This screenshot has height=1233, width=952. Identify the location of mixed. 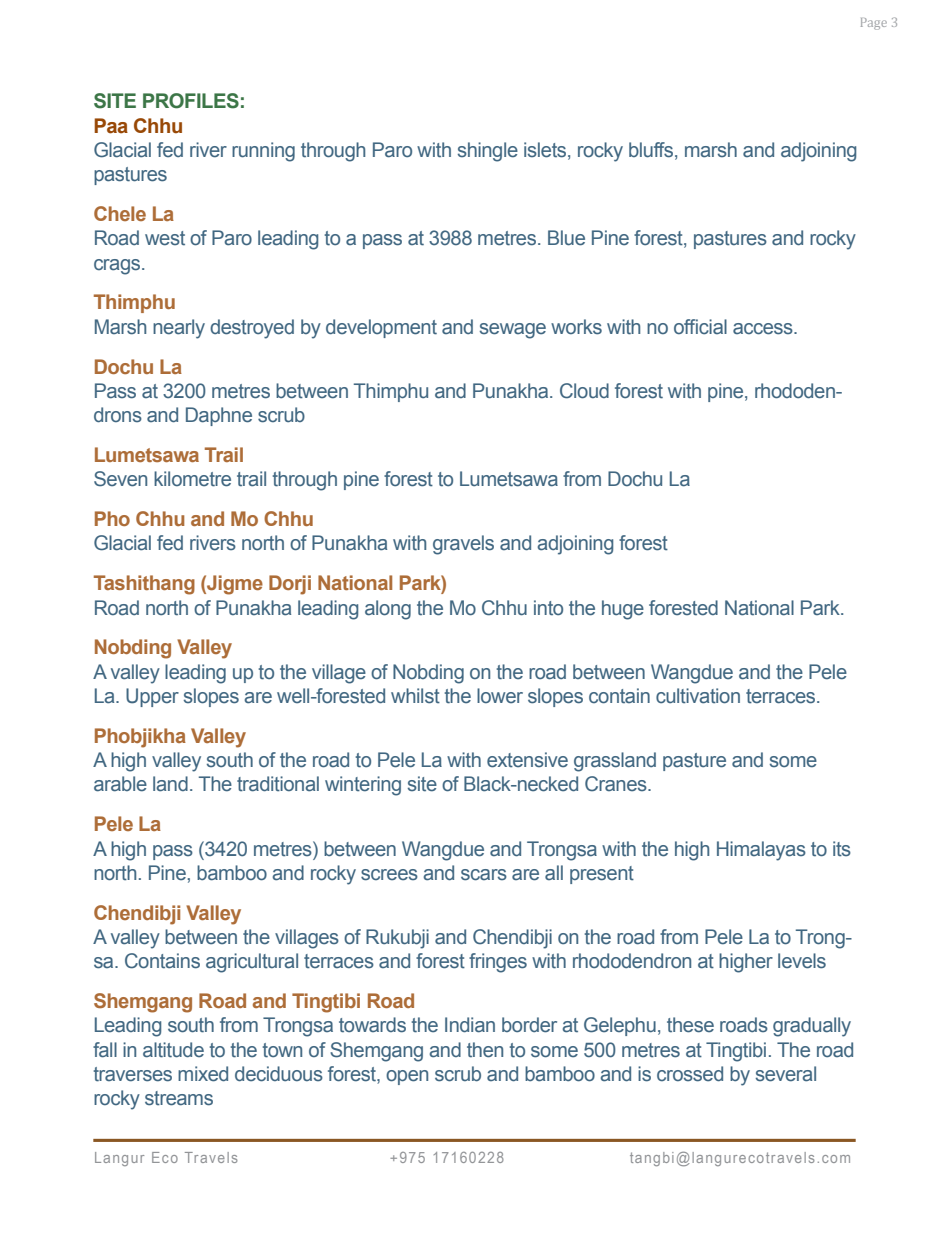
(203, 1074).
